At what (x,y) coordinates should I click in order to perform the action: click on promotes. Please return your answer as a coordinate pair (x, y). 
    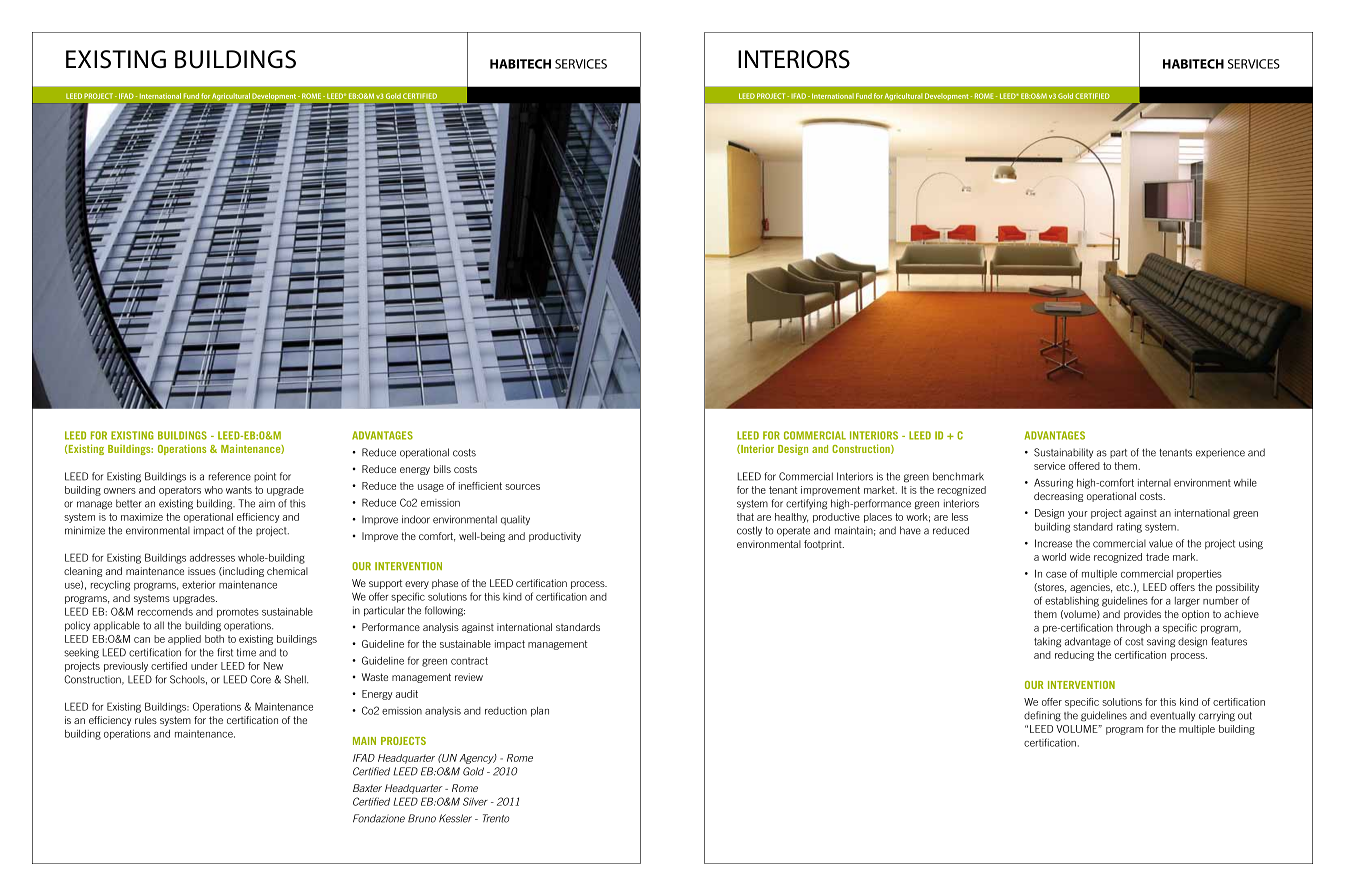
    Looking at the image, I should click on (238, 613).
